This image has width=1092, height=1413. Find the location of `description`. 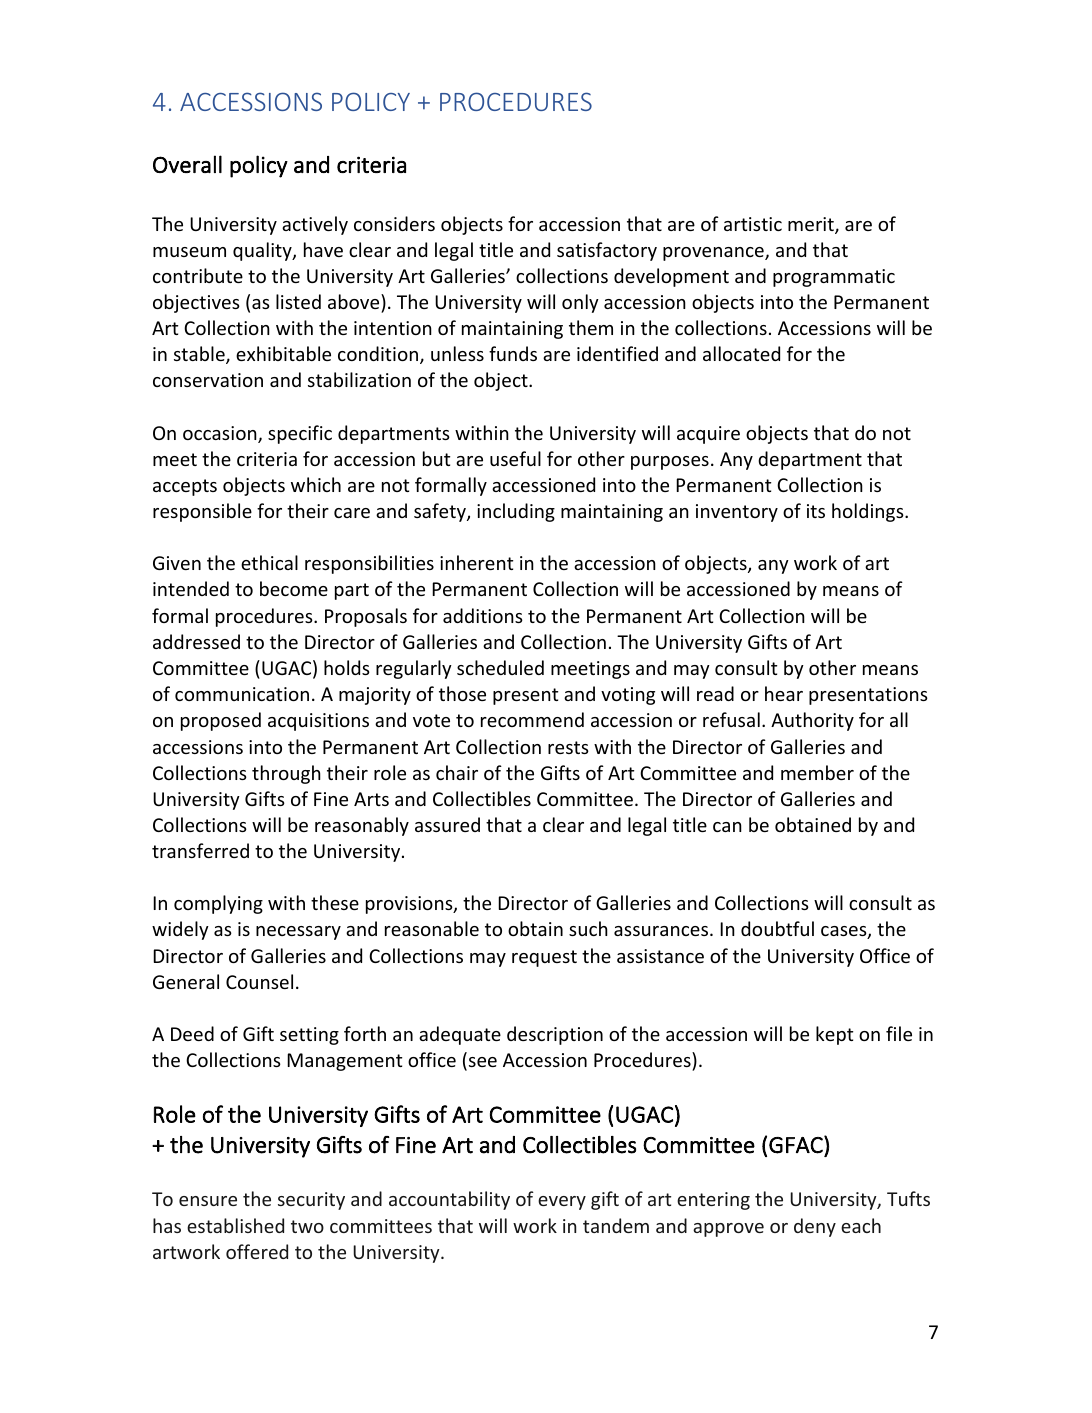

description is located at coordinates (555, 1035).
